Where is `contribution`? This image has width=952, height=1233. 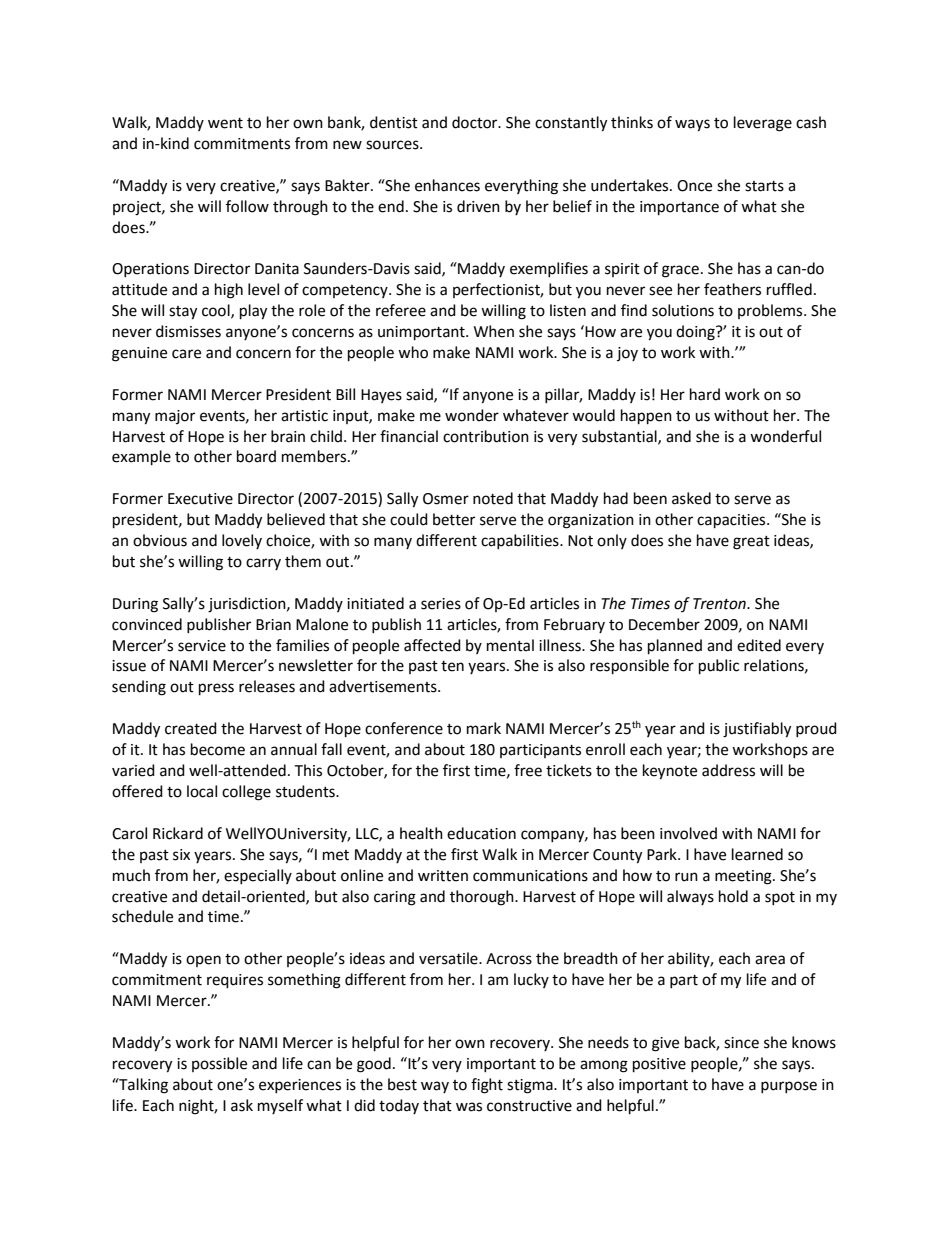 contribution is located at coordinates (486, 436).
